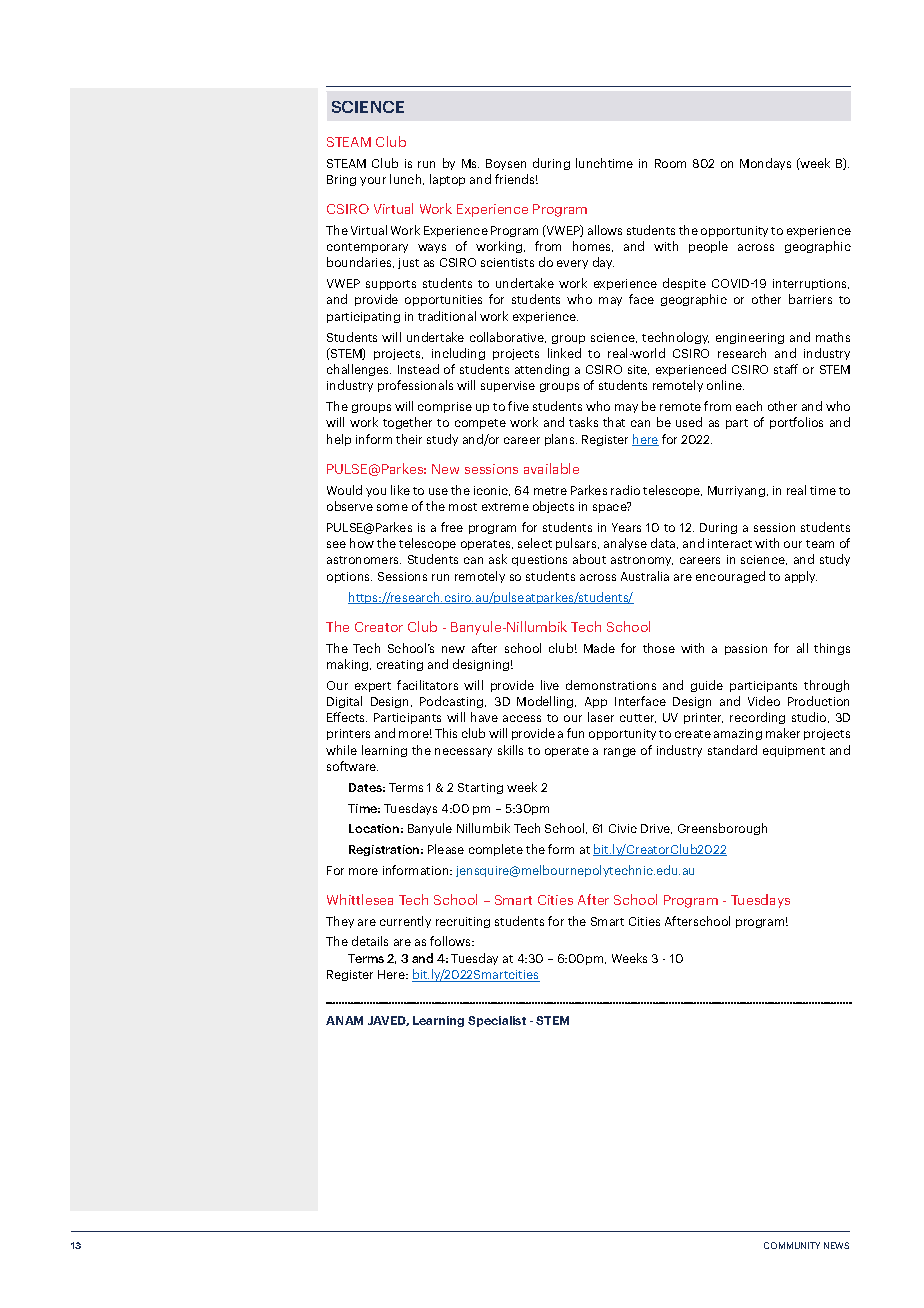 This screenshot has height=1308, width=924. I want to click on tasks, so click(583, 422).
